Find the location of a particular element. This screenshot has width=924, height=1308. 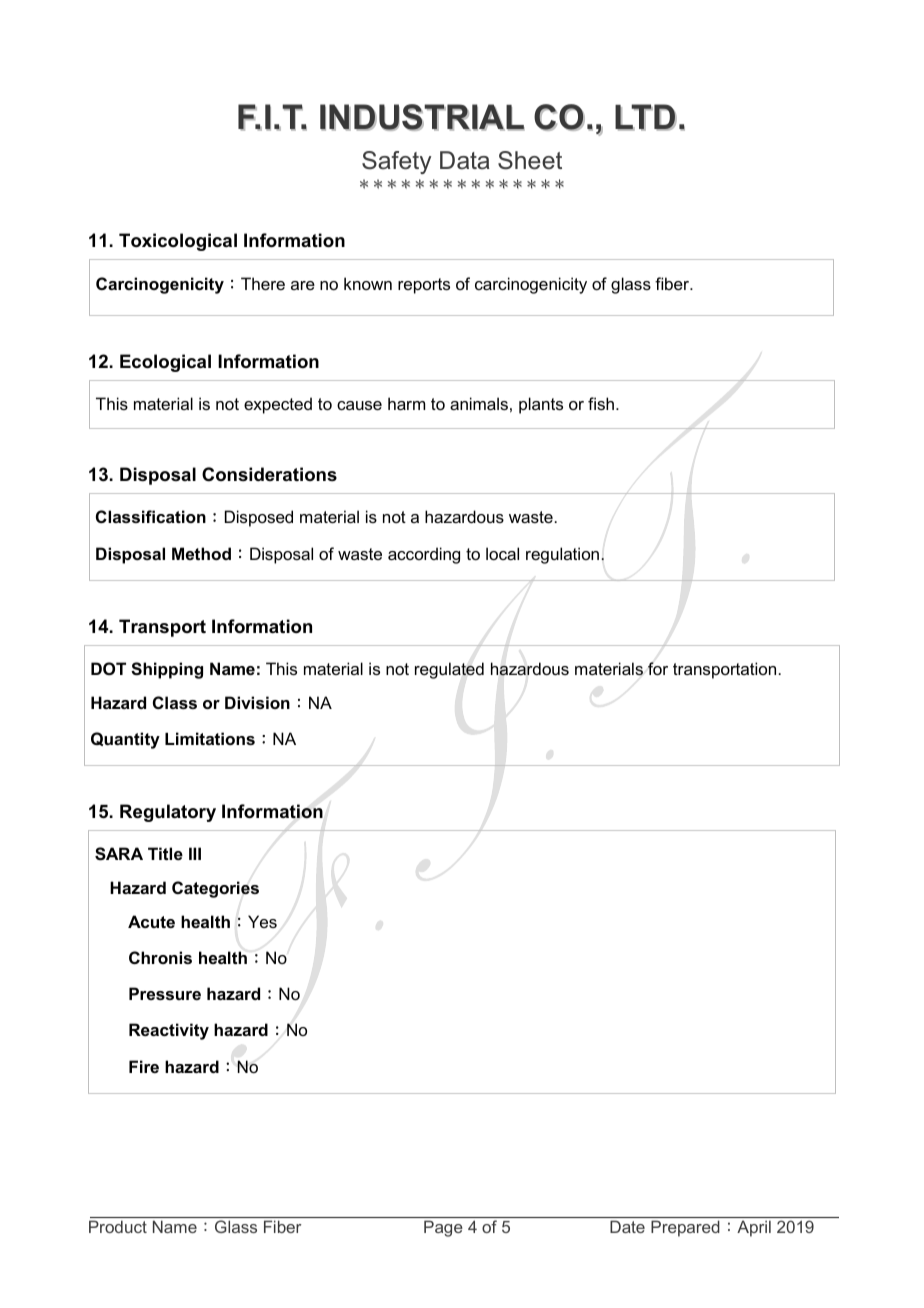

Product is located at coordinates (118, 1226).
